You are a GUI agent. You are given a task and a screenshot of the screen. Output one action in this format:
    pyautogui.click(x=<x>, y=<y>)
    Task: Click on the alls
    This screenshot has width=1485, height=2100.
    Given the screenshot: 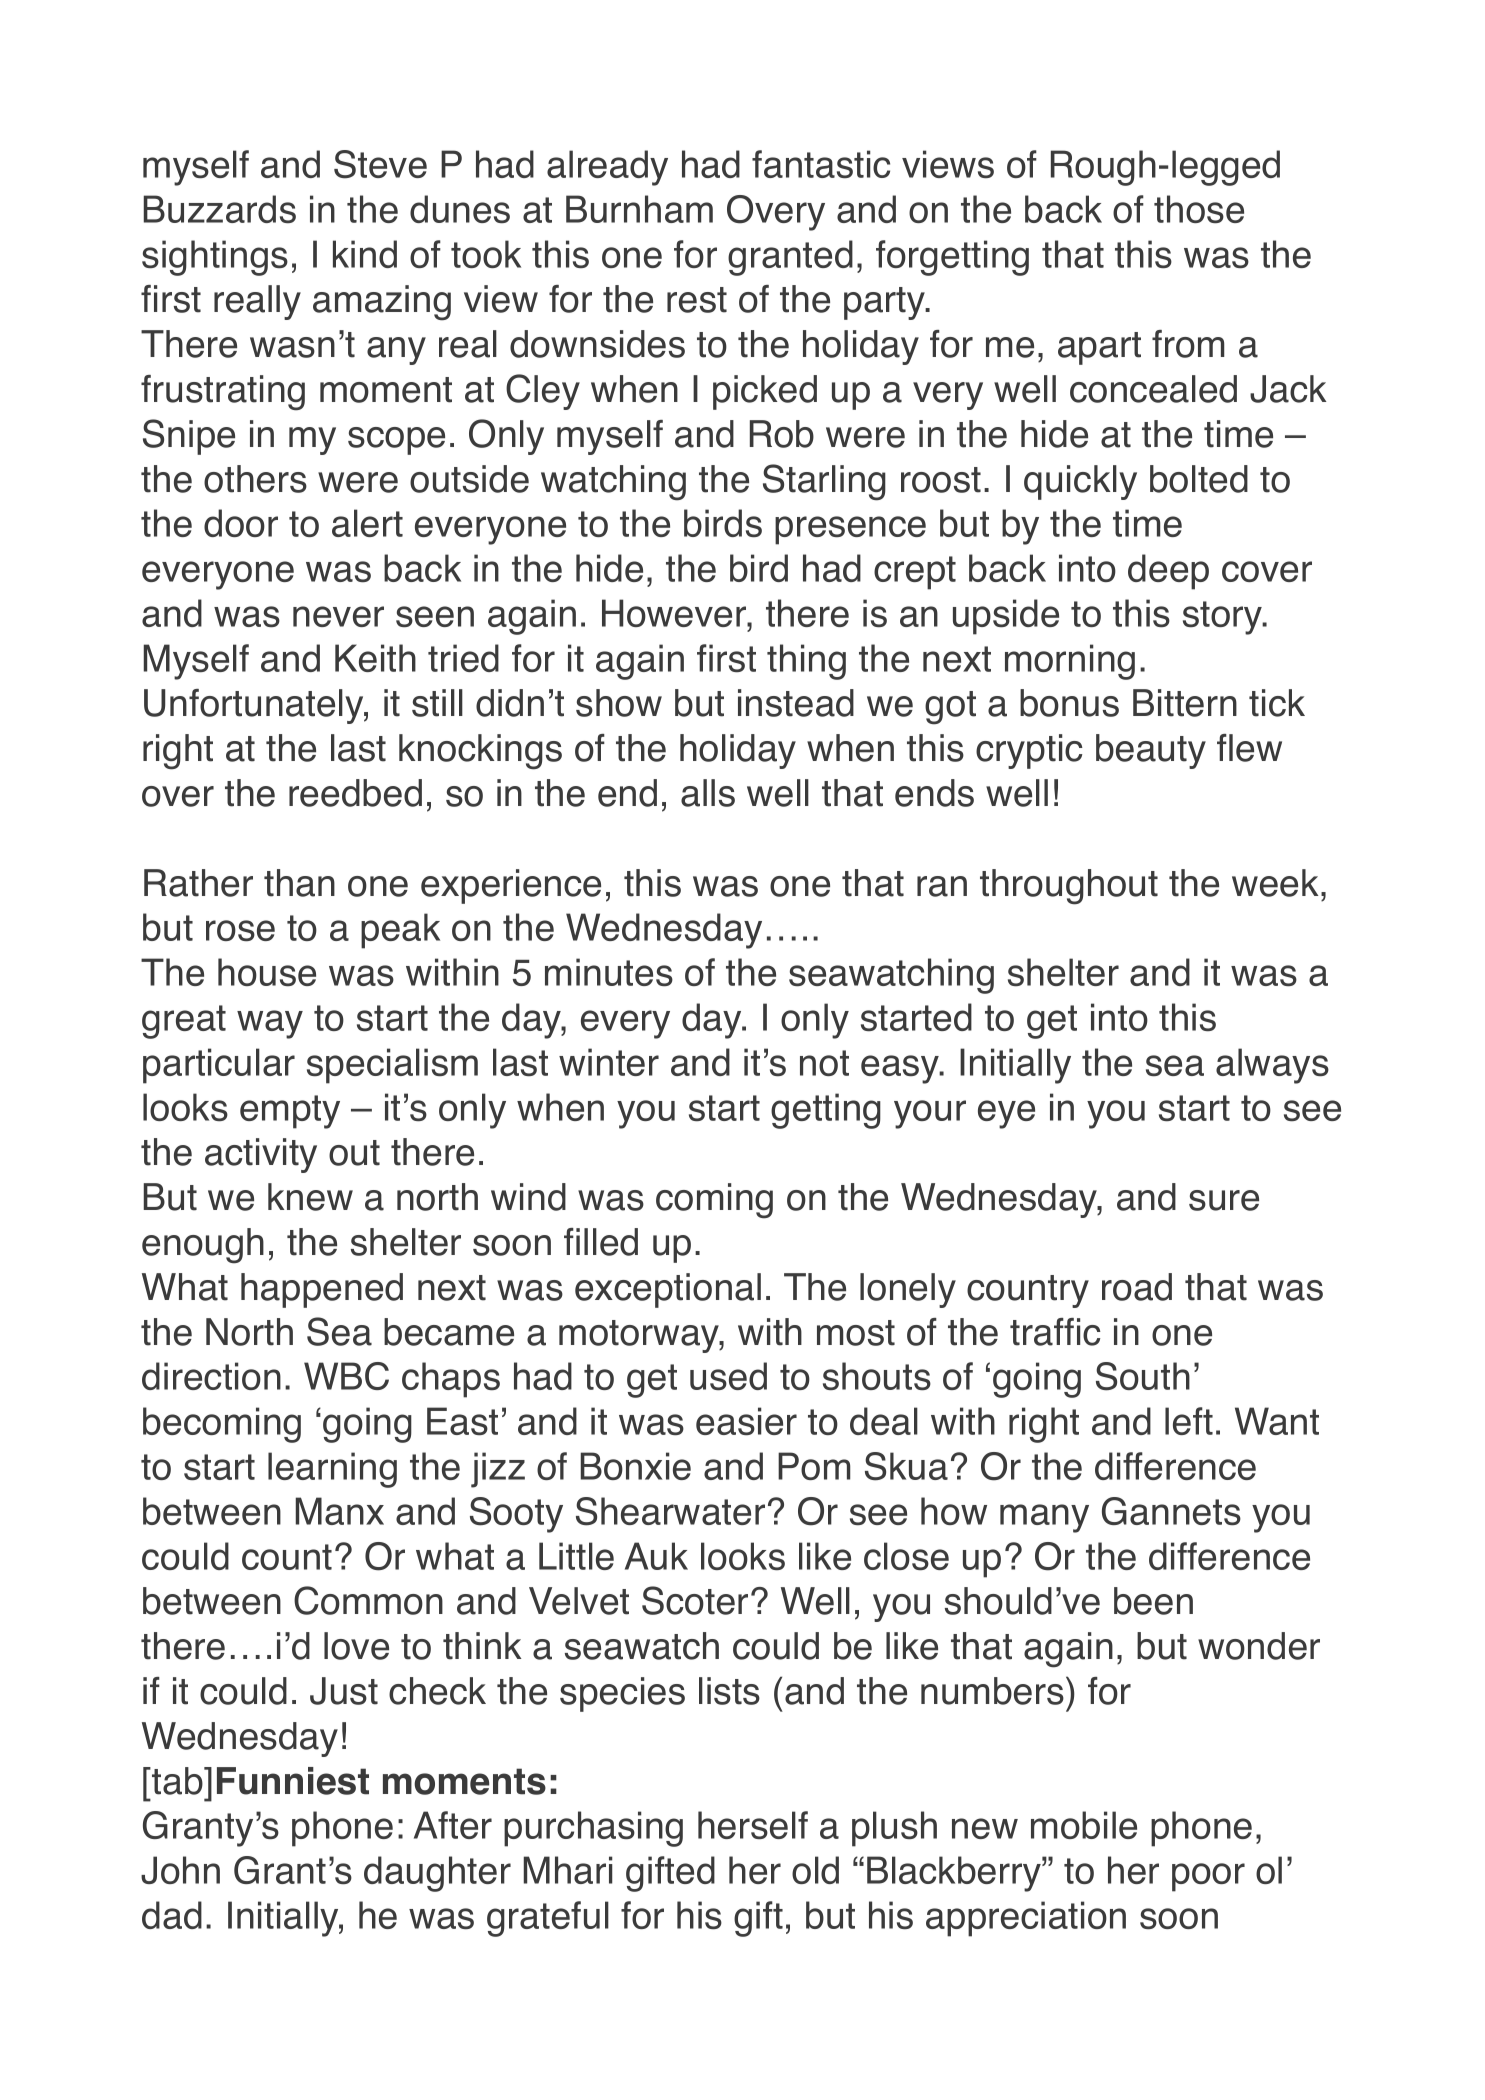 What is the action you would take?
    pyautogui.click(x=708, y=793)
